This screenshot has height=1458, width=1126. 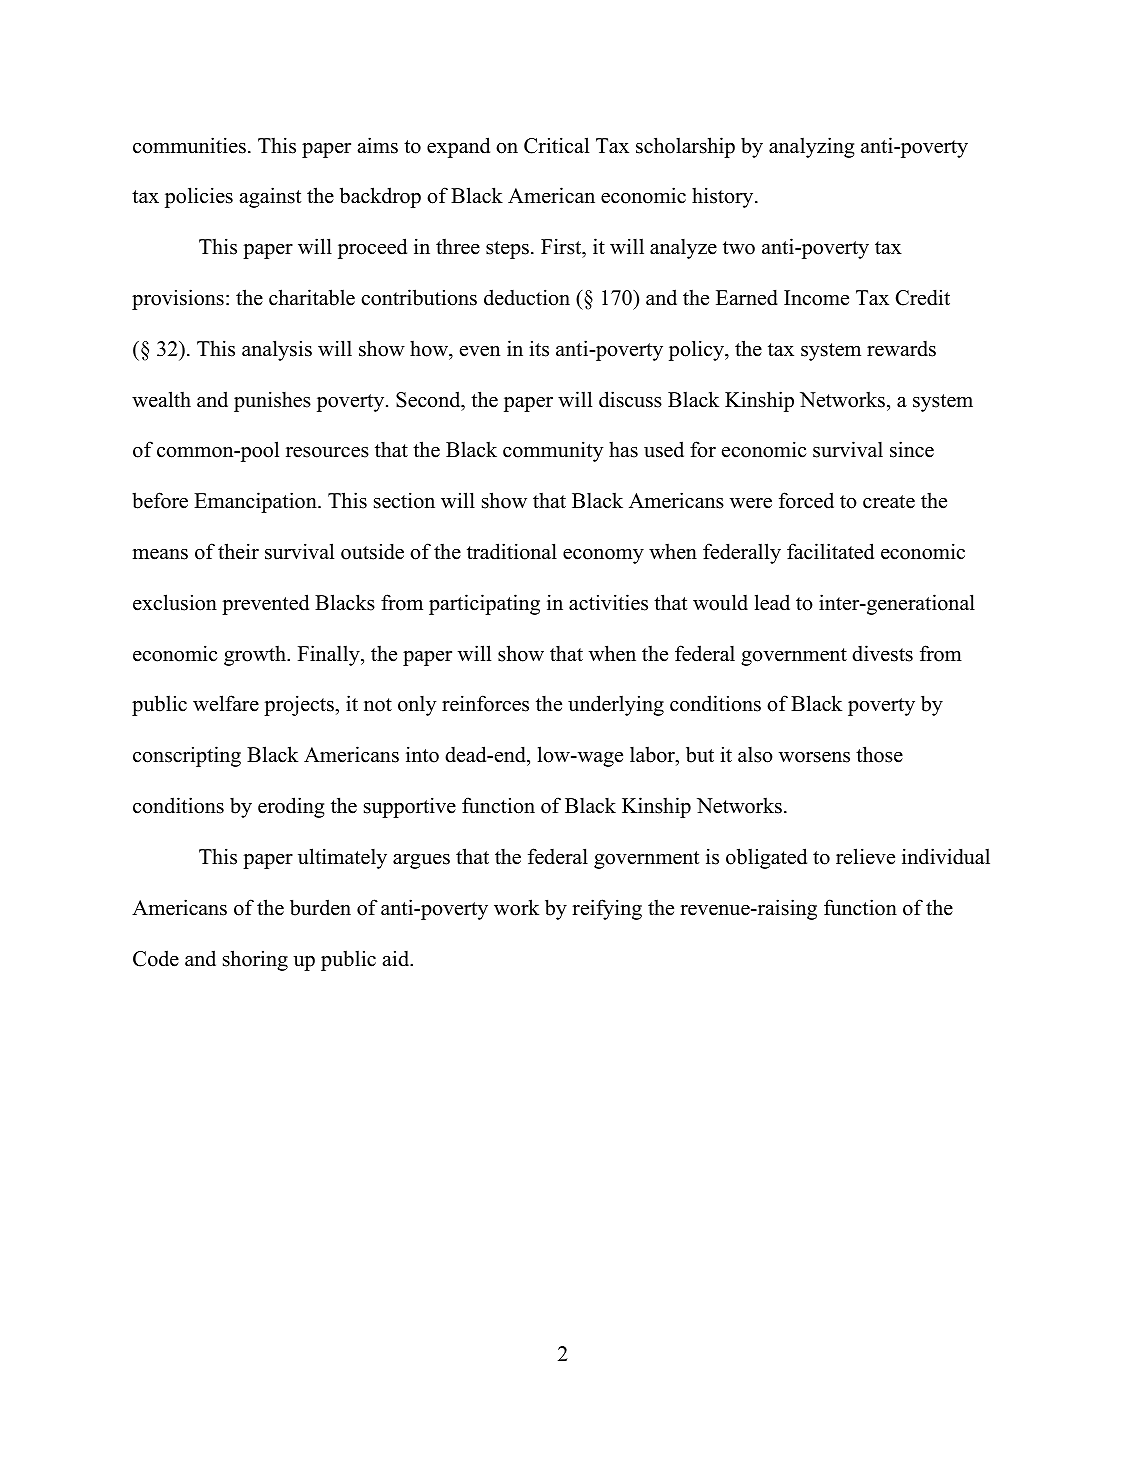 I want to click on against, so click(x=270, y=197).
